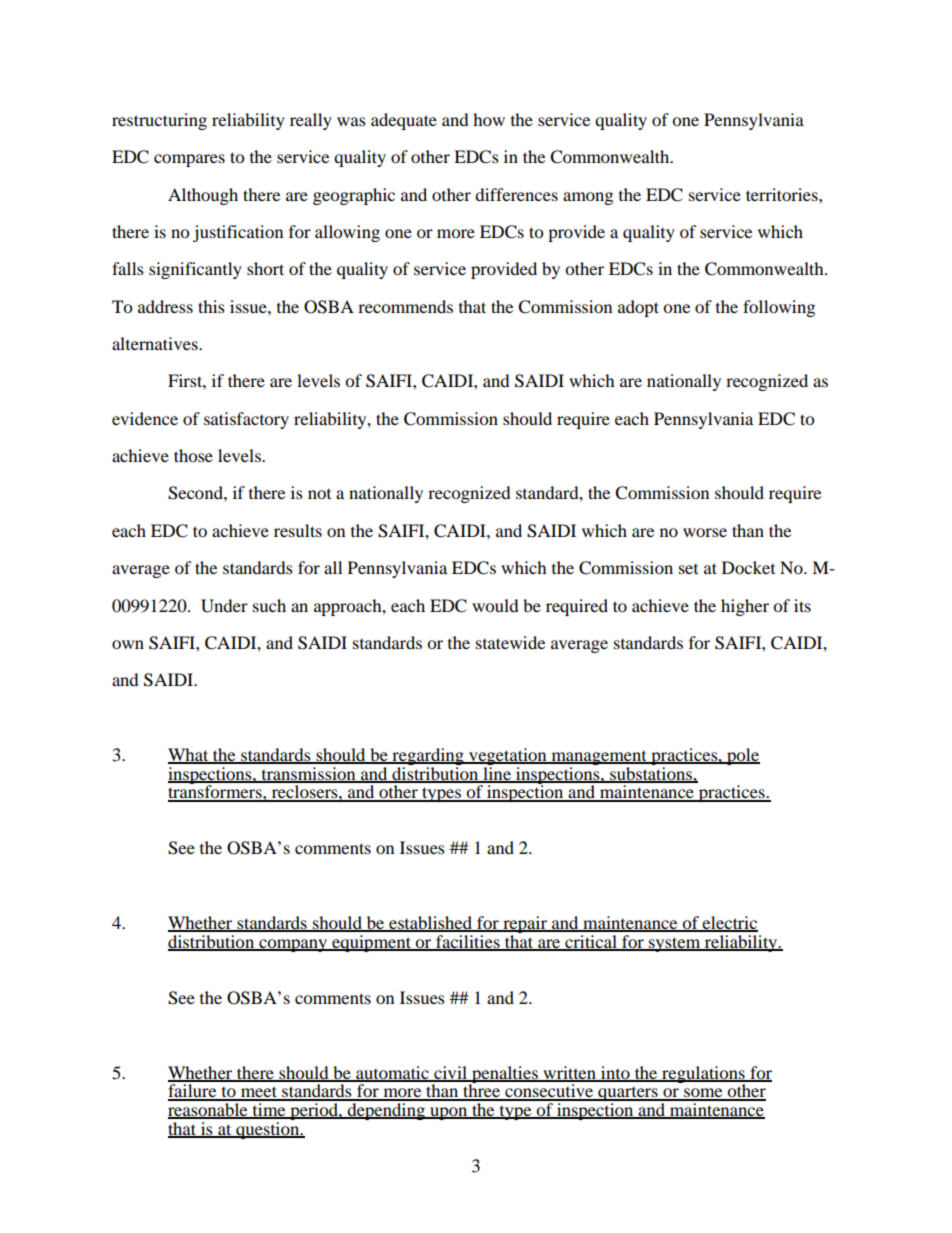 The image size is (952, 1233). What do you see at coordinates (189, 160) in the screenshot?
I see `compares` at bounding box center [189, 160].
